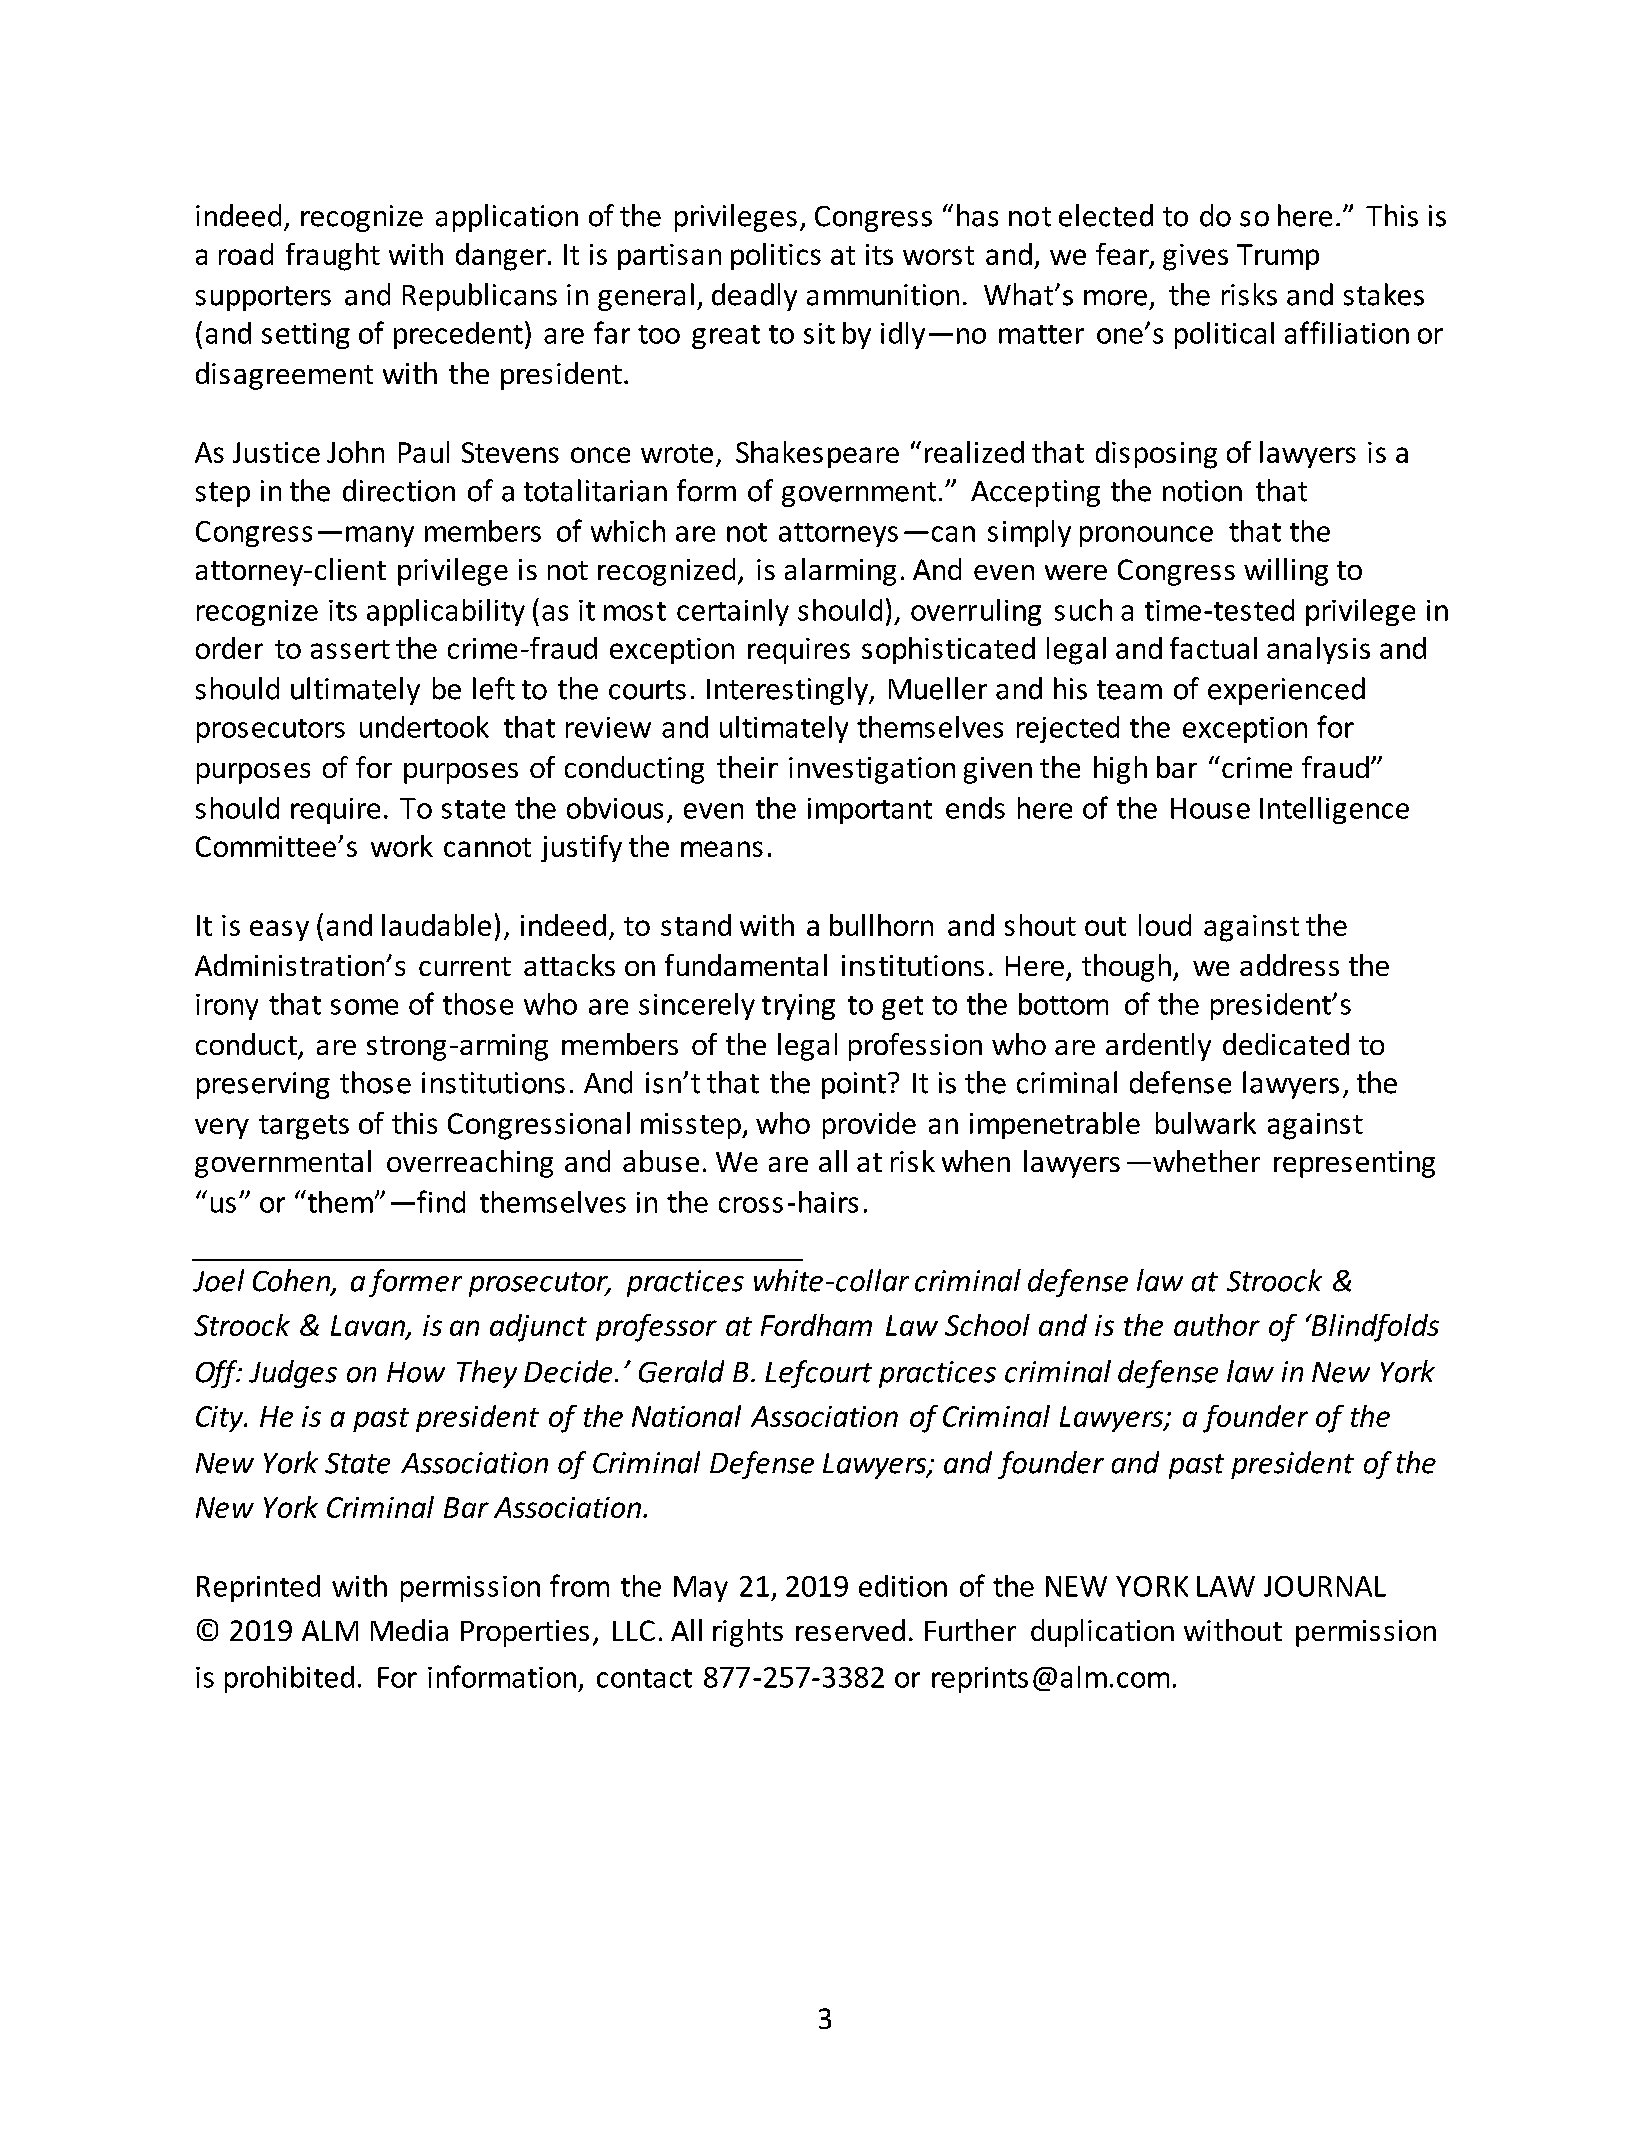  I want to click on fundamental, so click(746, 965).
